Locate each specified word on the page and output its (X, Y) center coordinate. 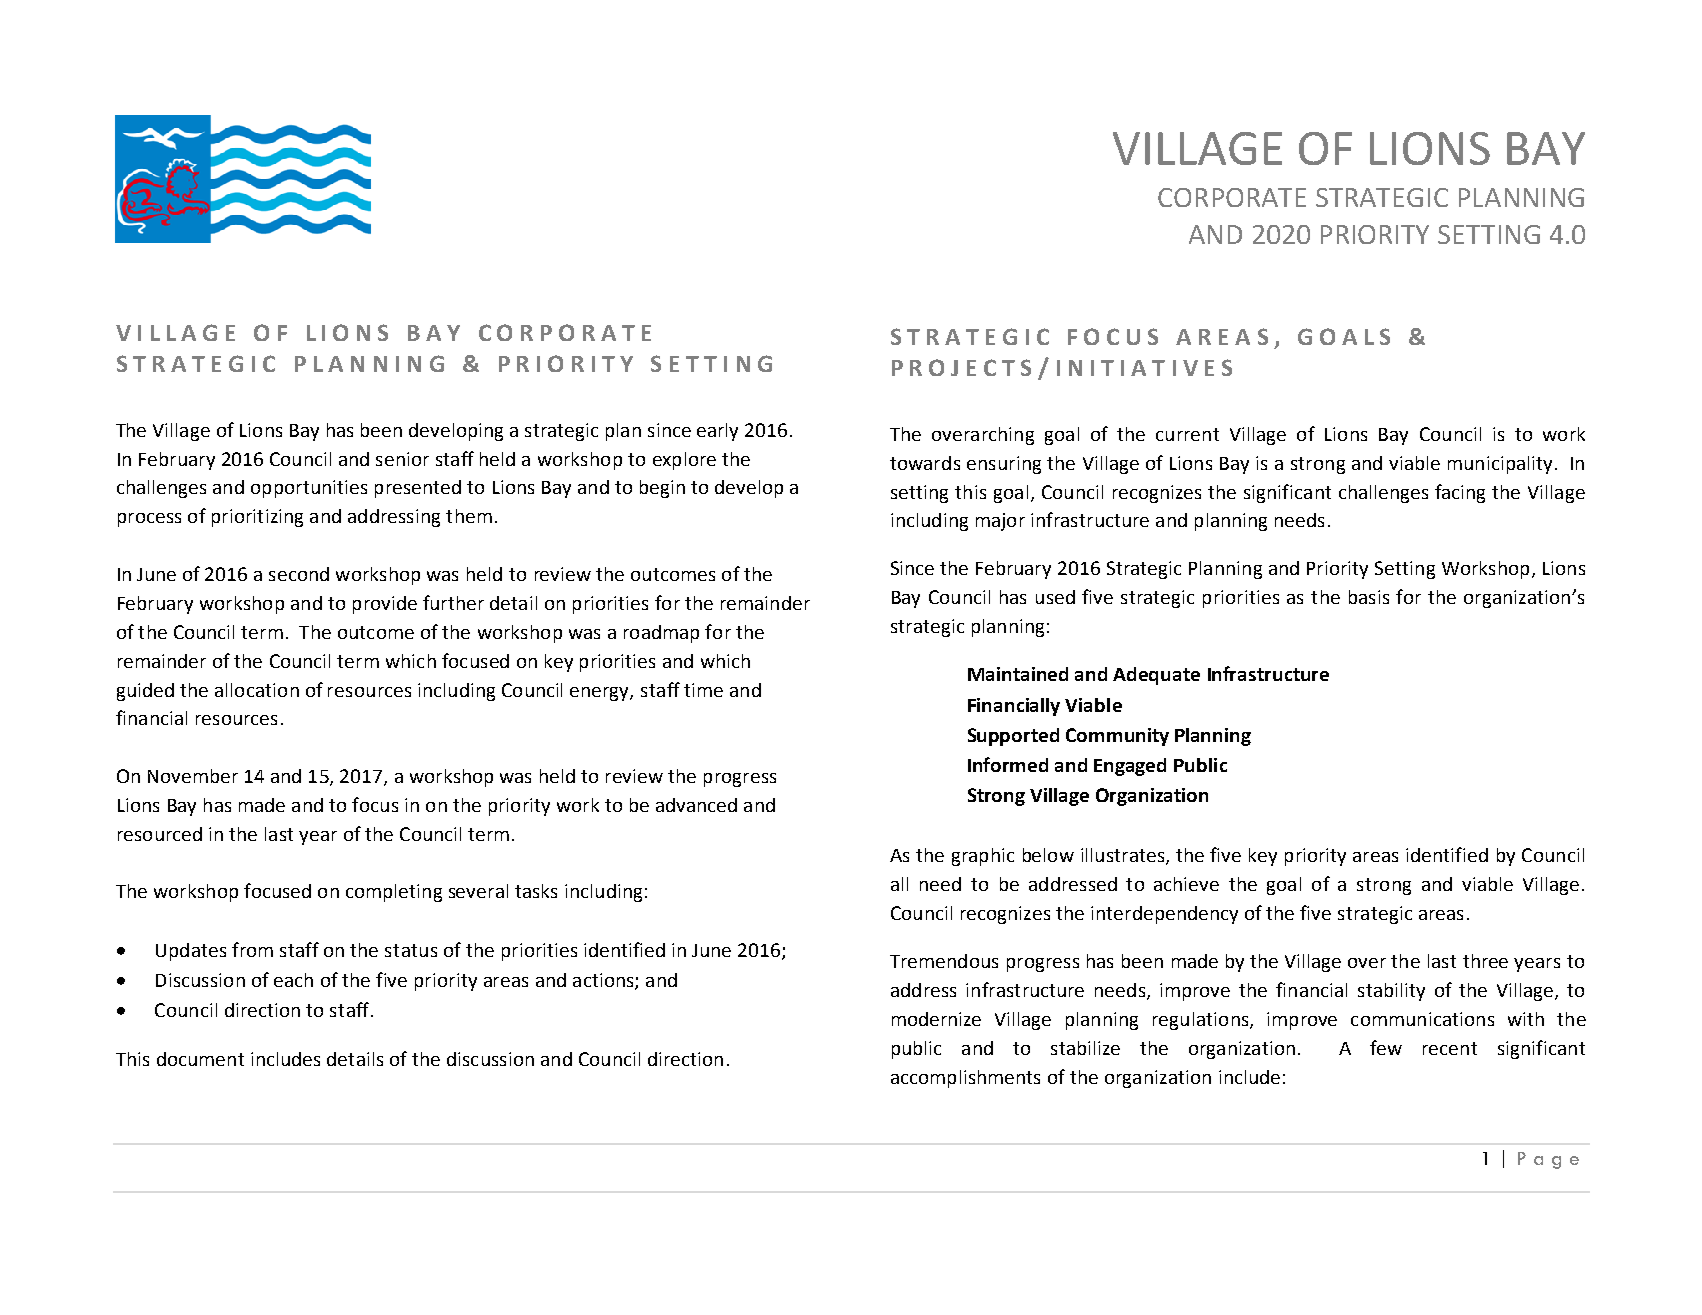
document (200, 1059)
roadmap (661, 634)
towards (925, 463)
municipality (1500, 465)
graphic (983, 857)
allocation (257, 690)
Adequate (1156, 676)
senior (402, 459)
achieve (1186, 884)
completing (394, 893)
